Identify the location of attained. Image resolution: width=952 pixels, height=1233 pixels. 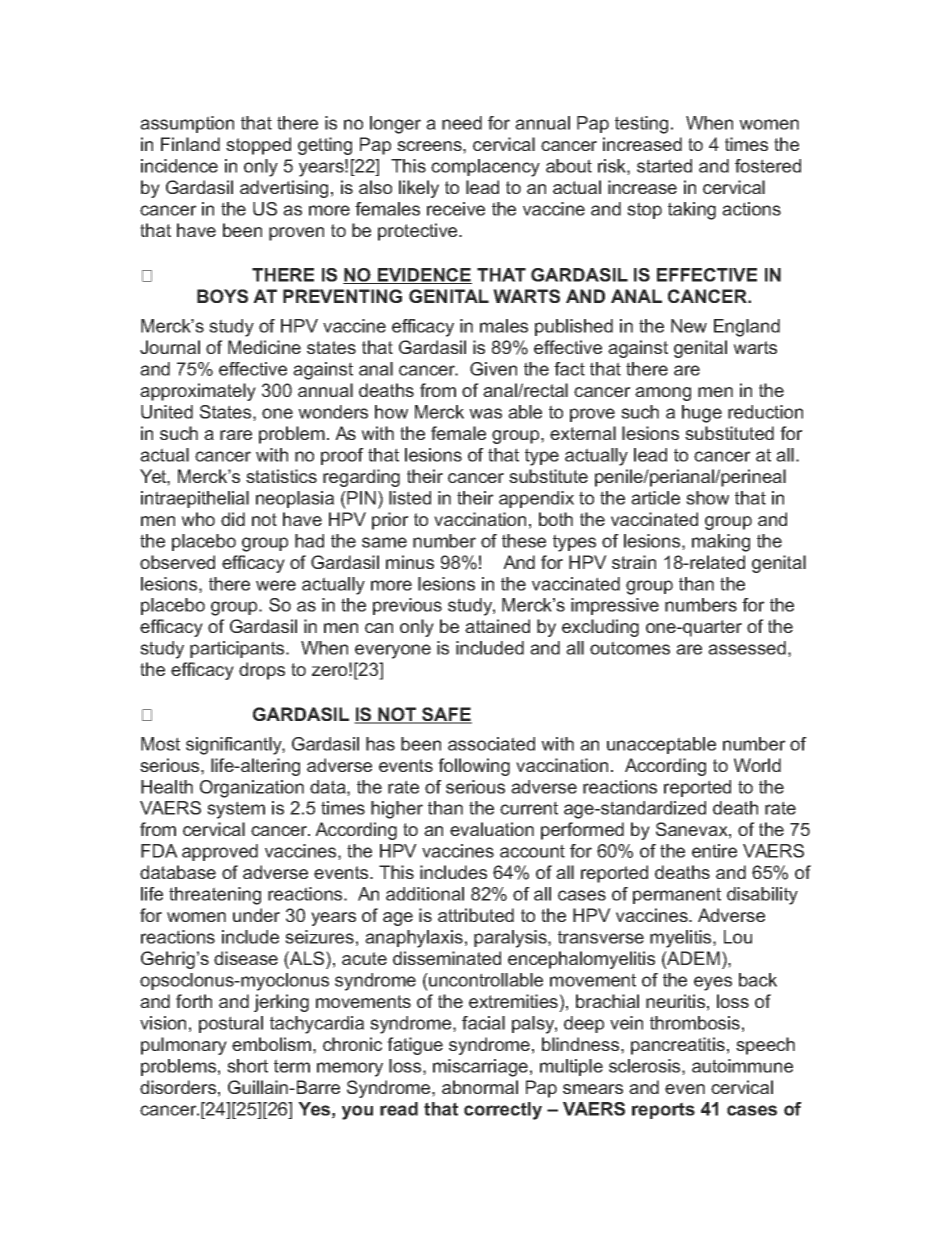
(497, 626).
